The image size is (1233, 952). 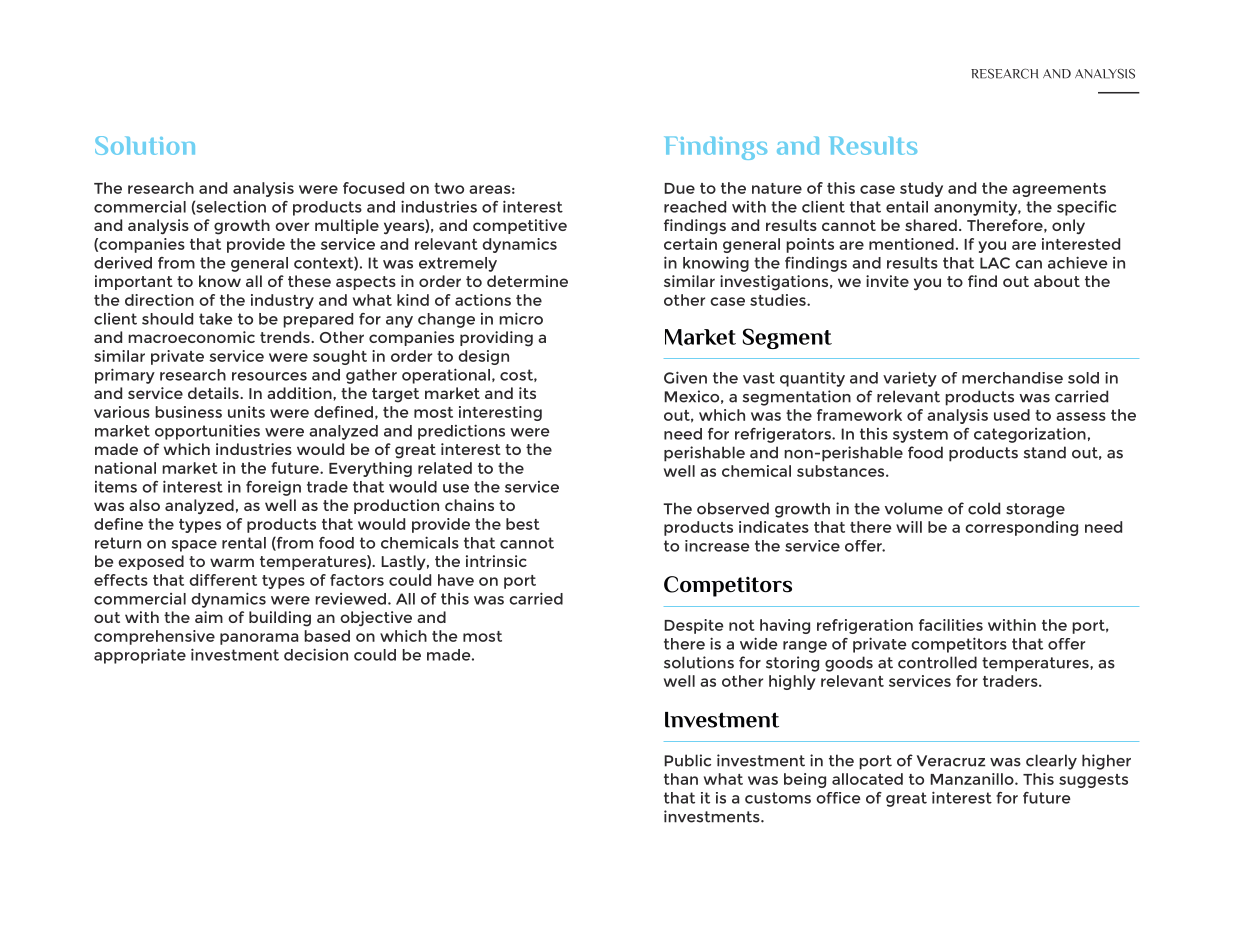 I want to click on appropriate, so click(x=140, y=656).
